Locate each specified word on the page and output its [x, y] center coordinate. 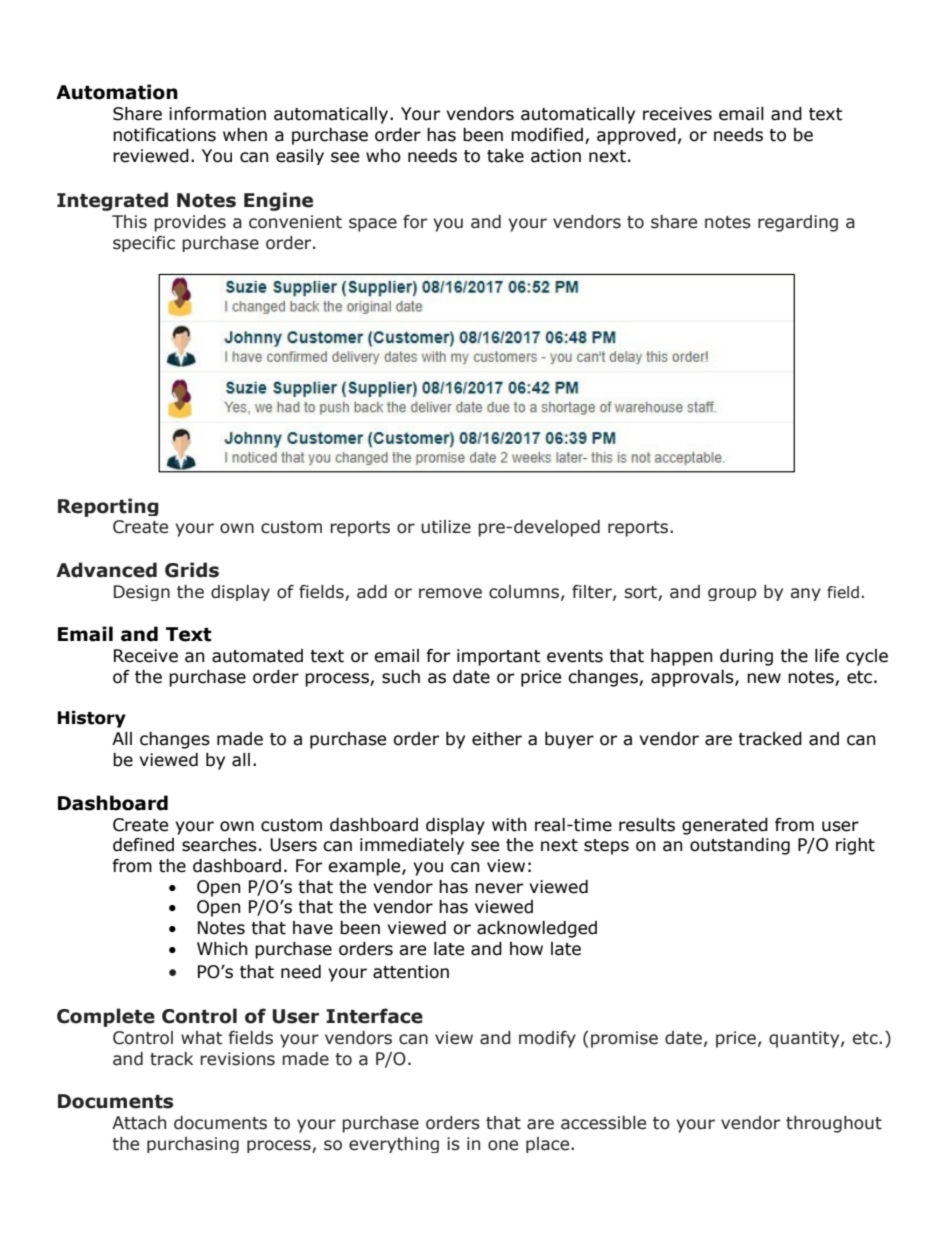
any [806, 594]
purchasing [193, 1145]
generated [725, 826]
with [509, 825]
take [505, 156]
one [503, 1145]
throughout [834, 1124]
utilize [446, 527]
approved [636, 136]
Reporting [108, 507]
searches [219, 845]
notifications [164, 135]
